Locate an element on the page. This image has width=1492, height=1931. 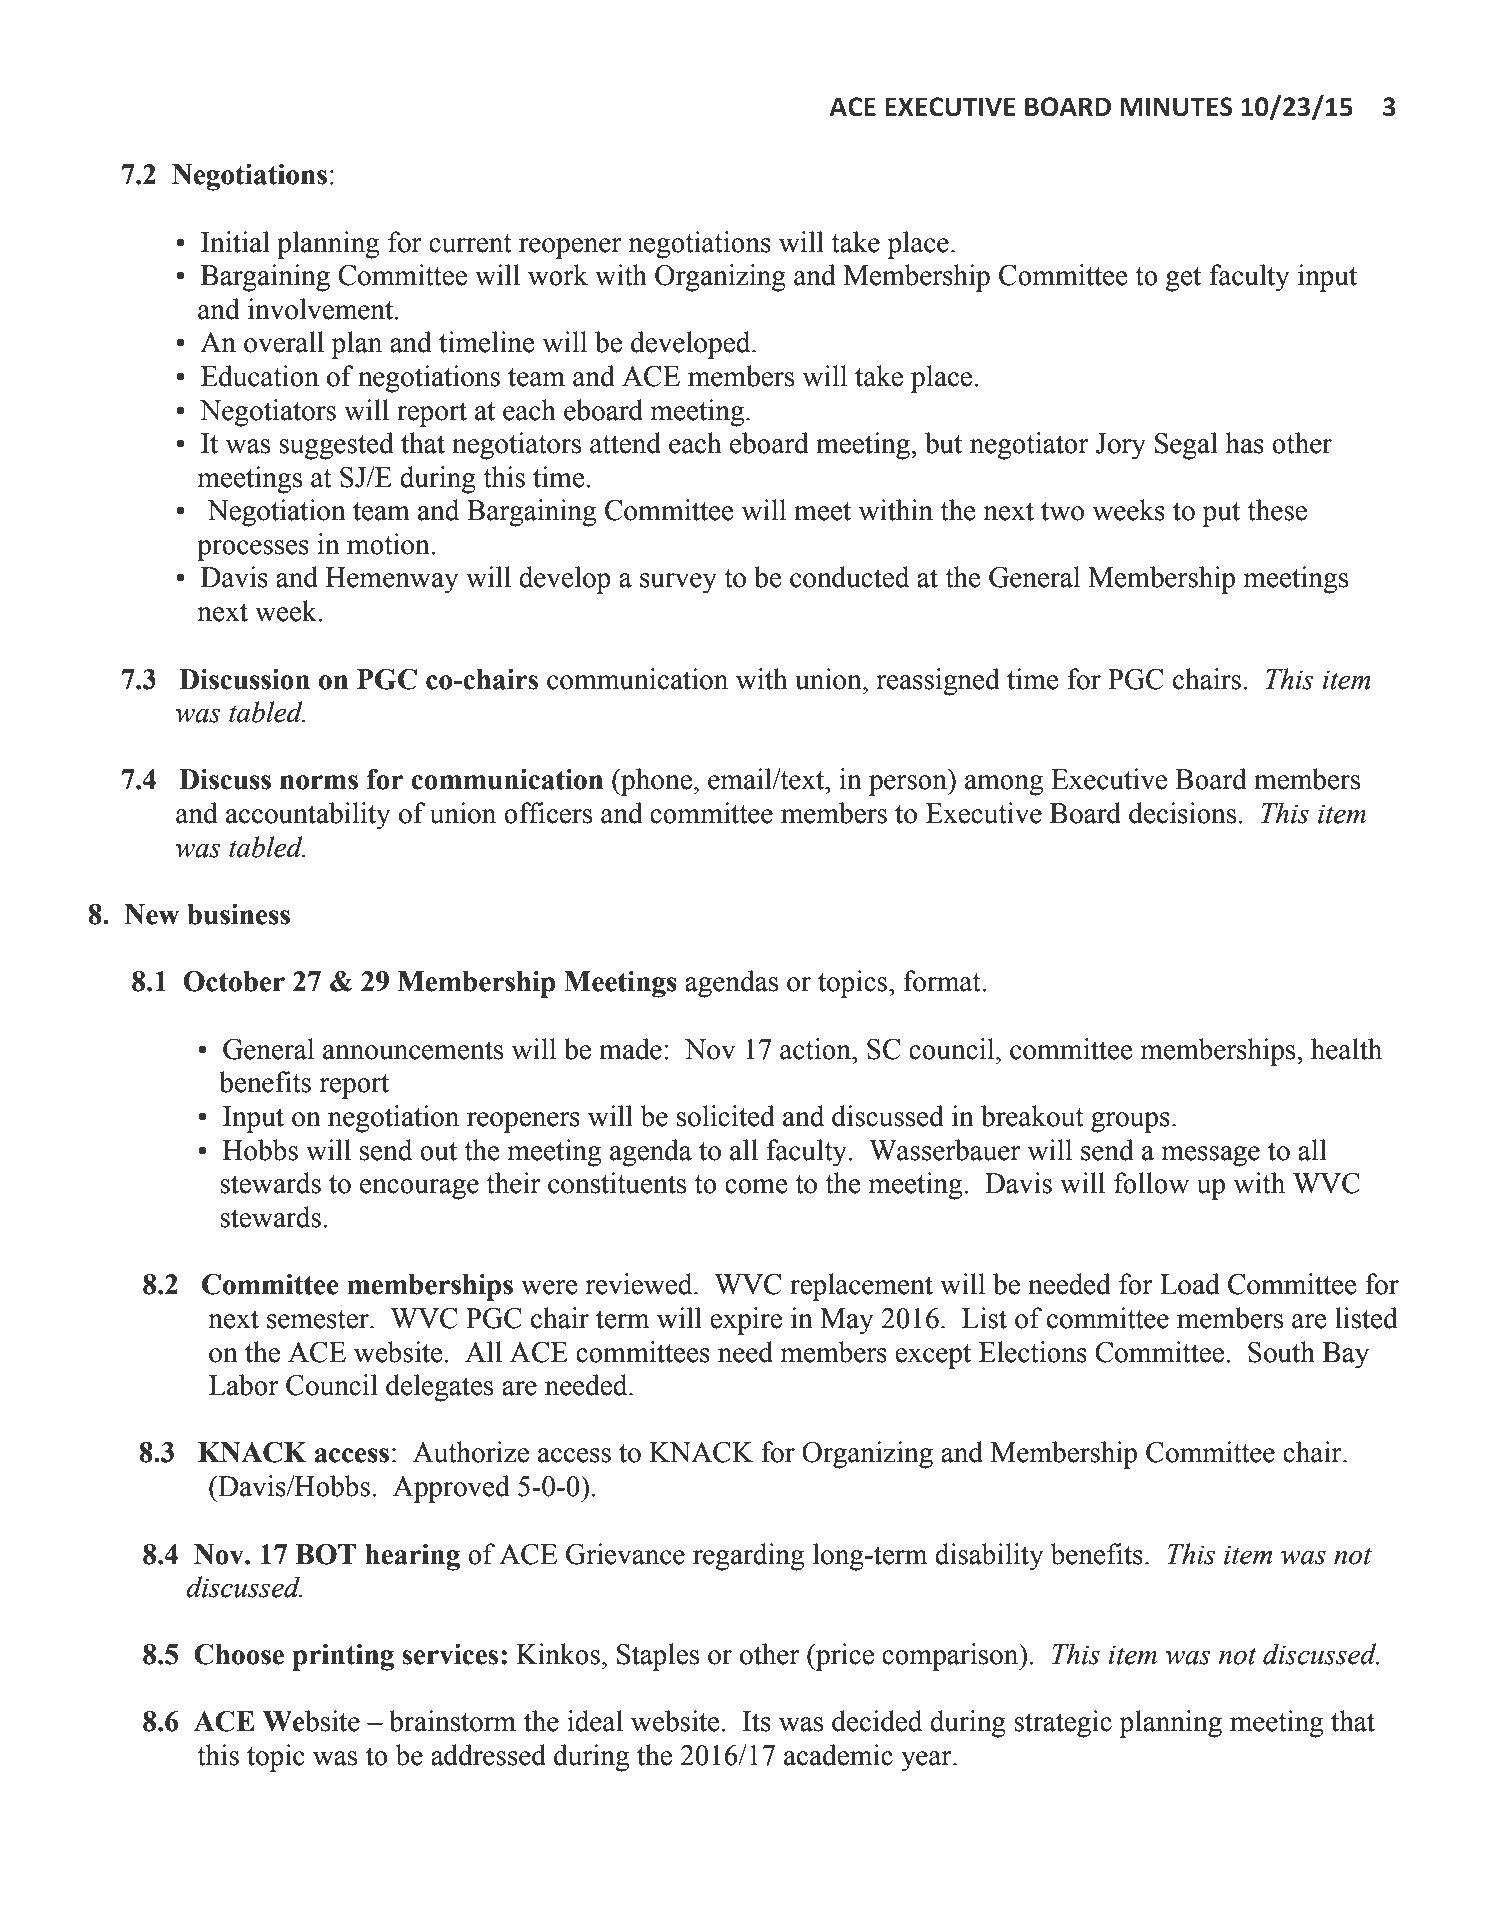
action is located at coordinates (816, 1049).
